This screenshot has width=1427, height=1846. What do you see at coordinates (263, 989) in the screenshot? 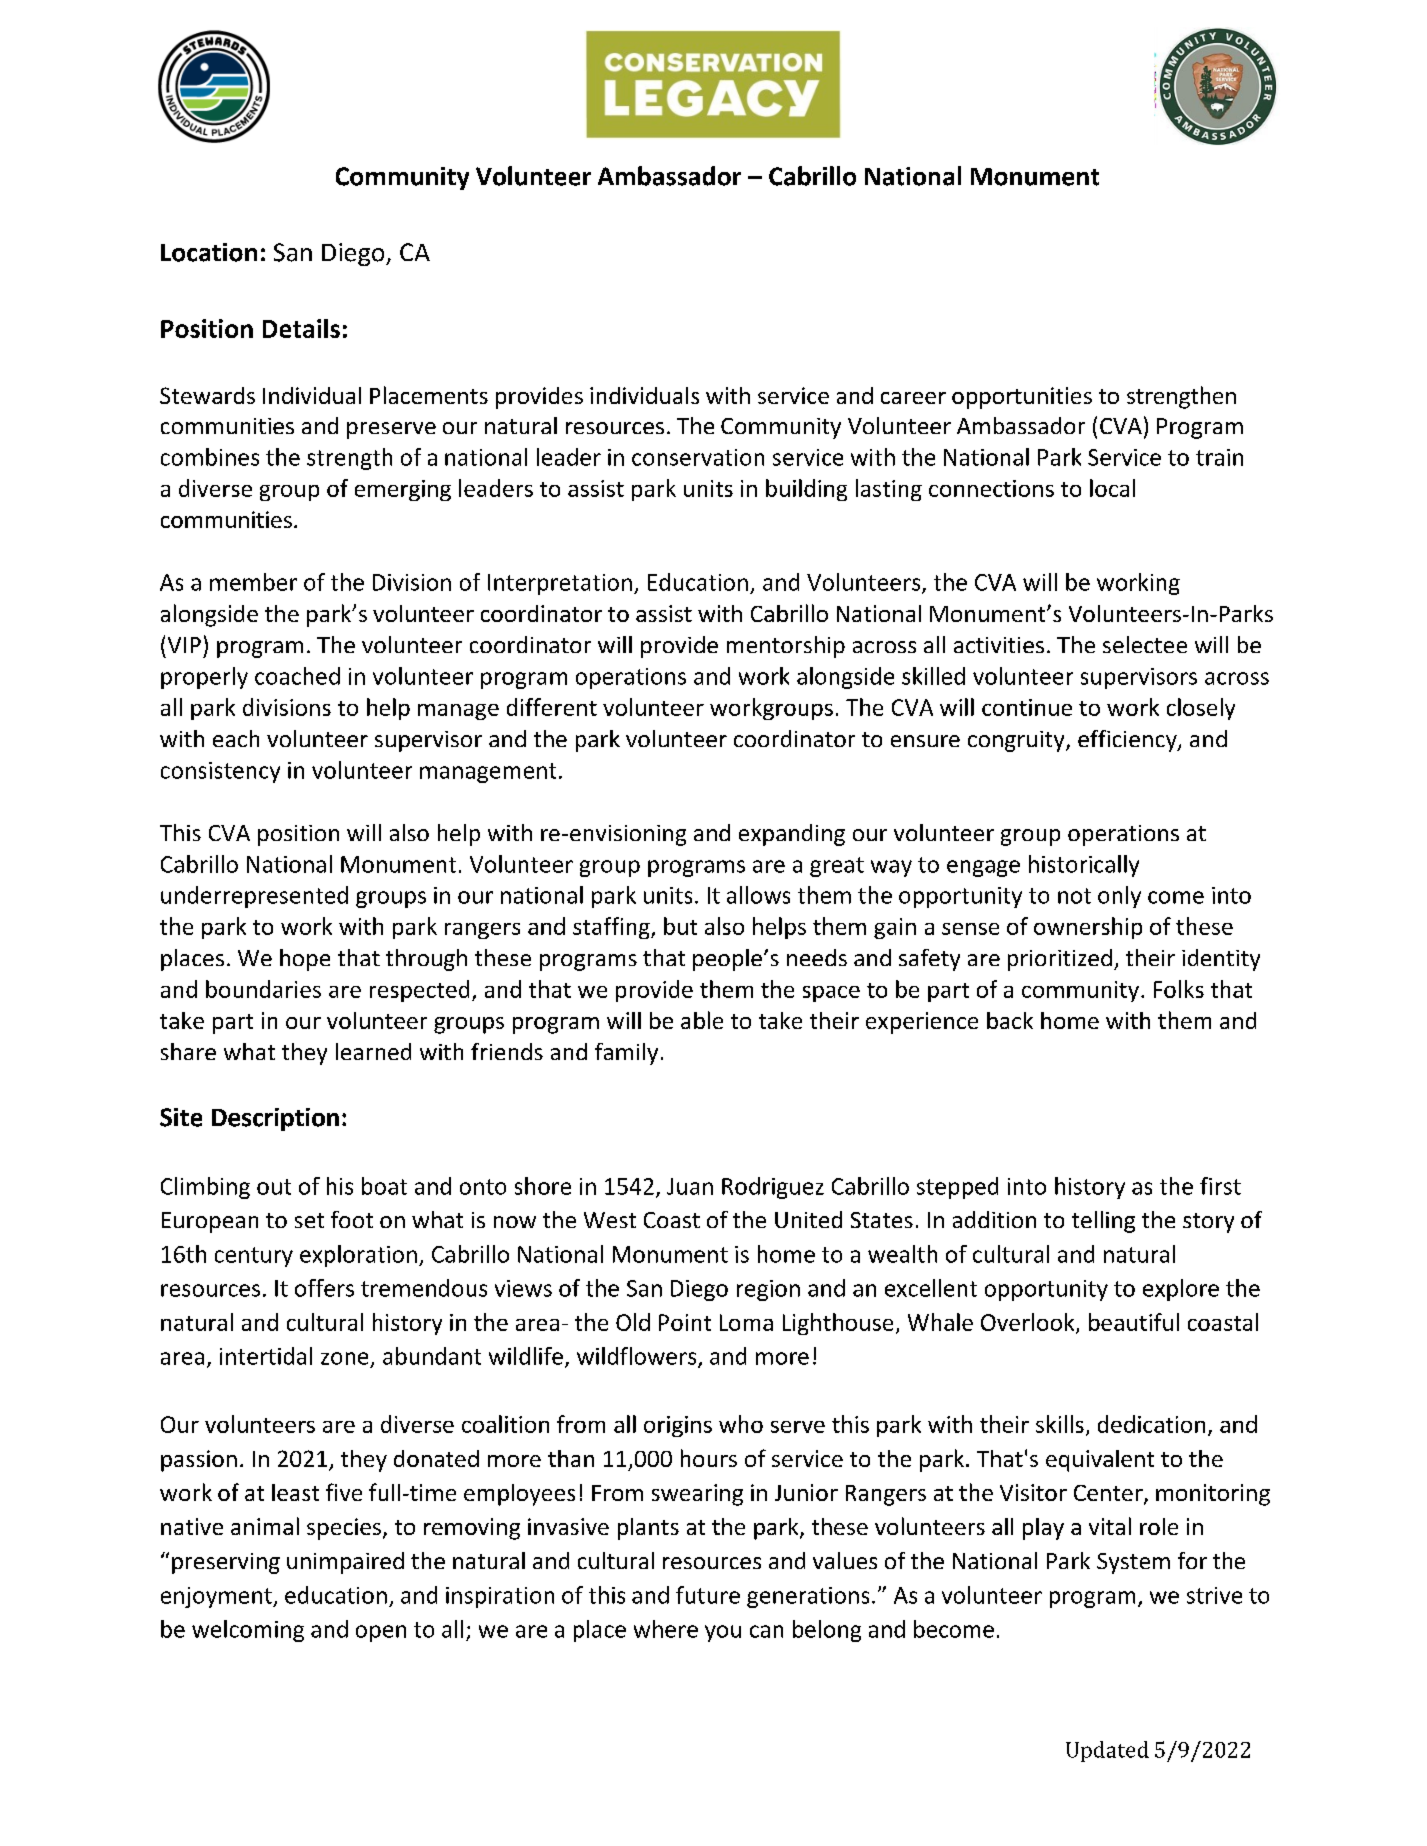
I see `boundaries` at bounding box center [263, 989].
